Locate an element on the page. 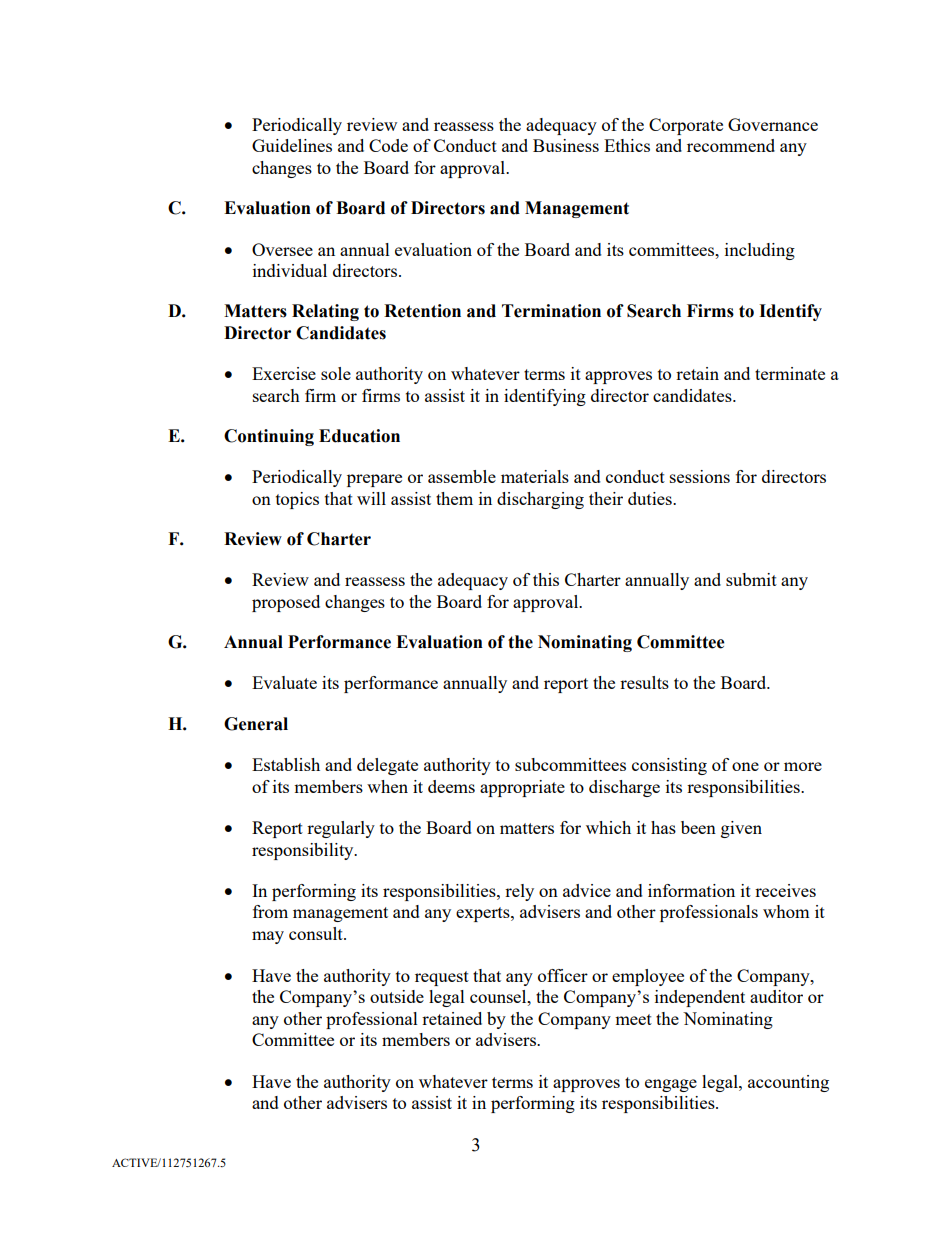  recommend is located at coordinates (731, 145).
